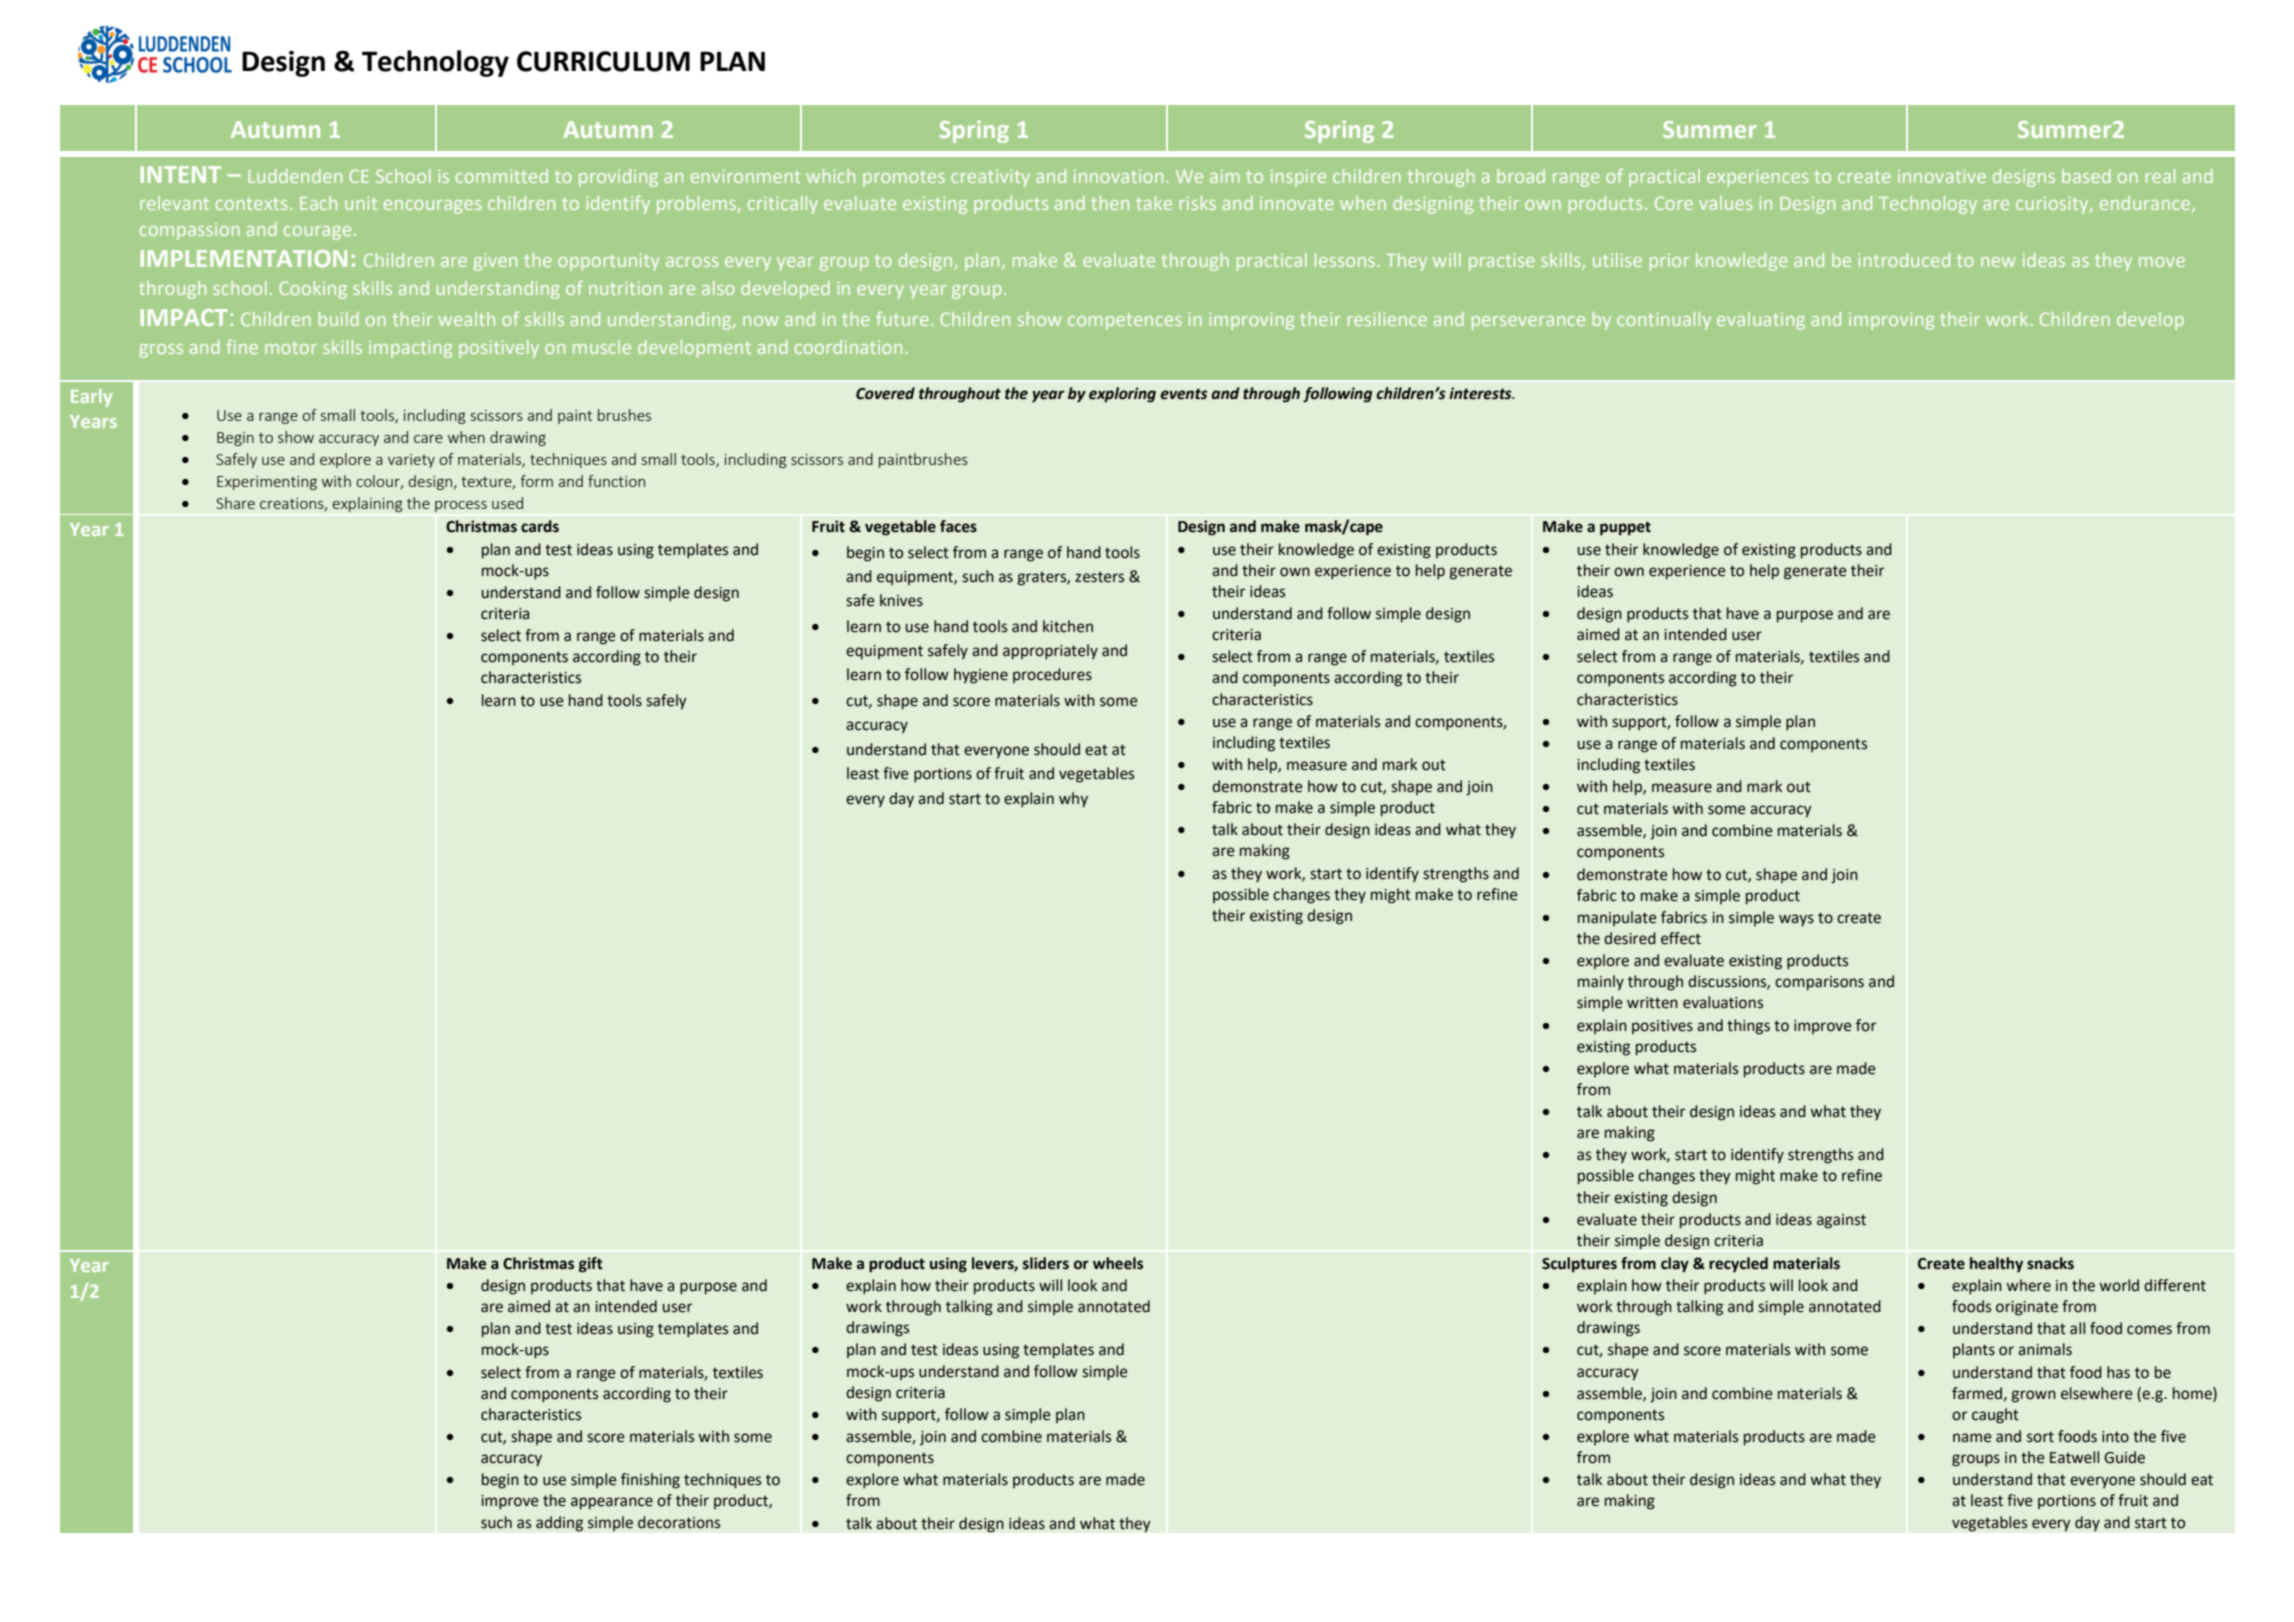 The width and height of the screenshot is (2294, 1622). Describe the element at coordinates (461, 506) in the screenshot. I see `process` at that location.
